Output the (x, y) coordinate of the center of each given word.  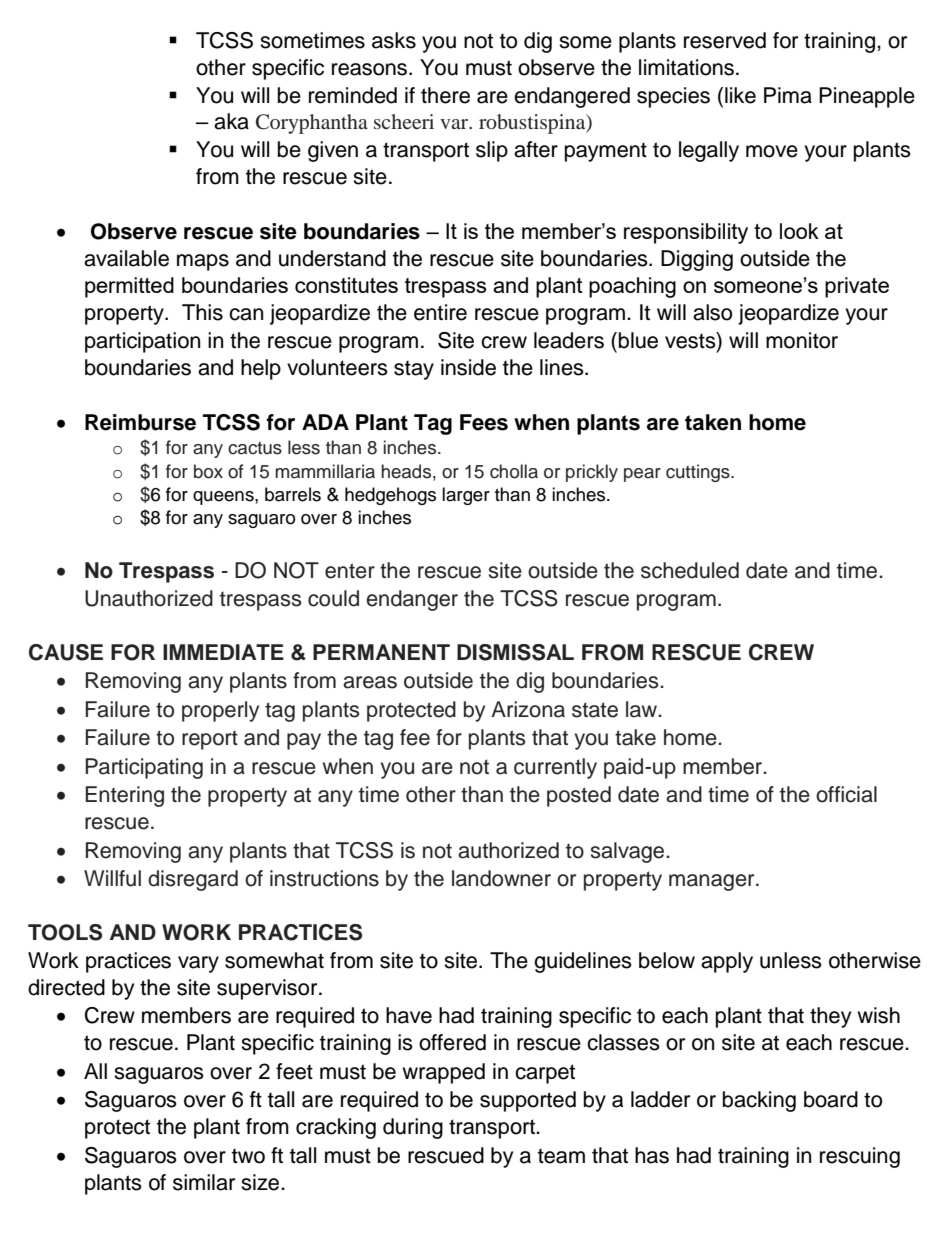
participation (142, 342)
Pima (788, 95)
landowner (501, 878)
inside (468, 367)
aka (231, 121)
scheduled (690, 570)
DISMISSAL (515, 652)
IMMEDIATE (223, 652)
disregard (193, 880)
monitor (802, 340)
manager (713, 882)
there (445, 95)
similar (204, 1182)
